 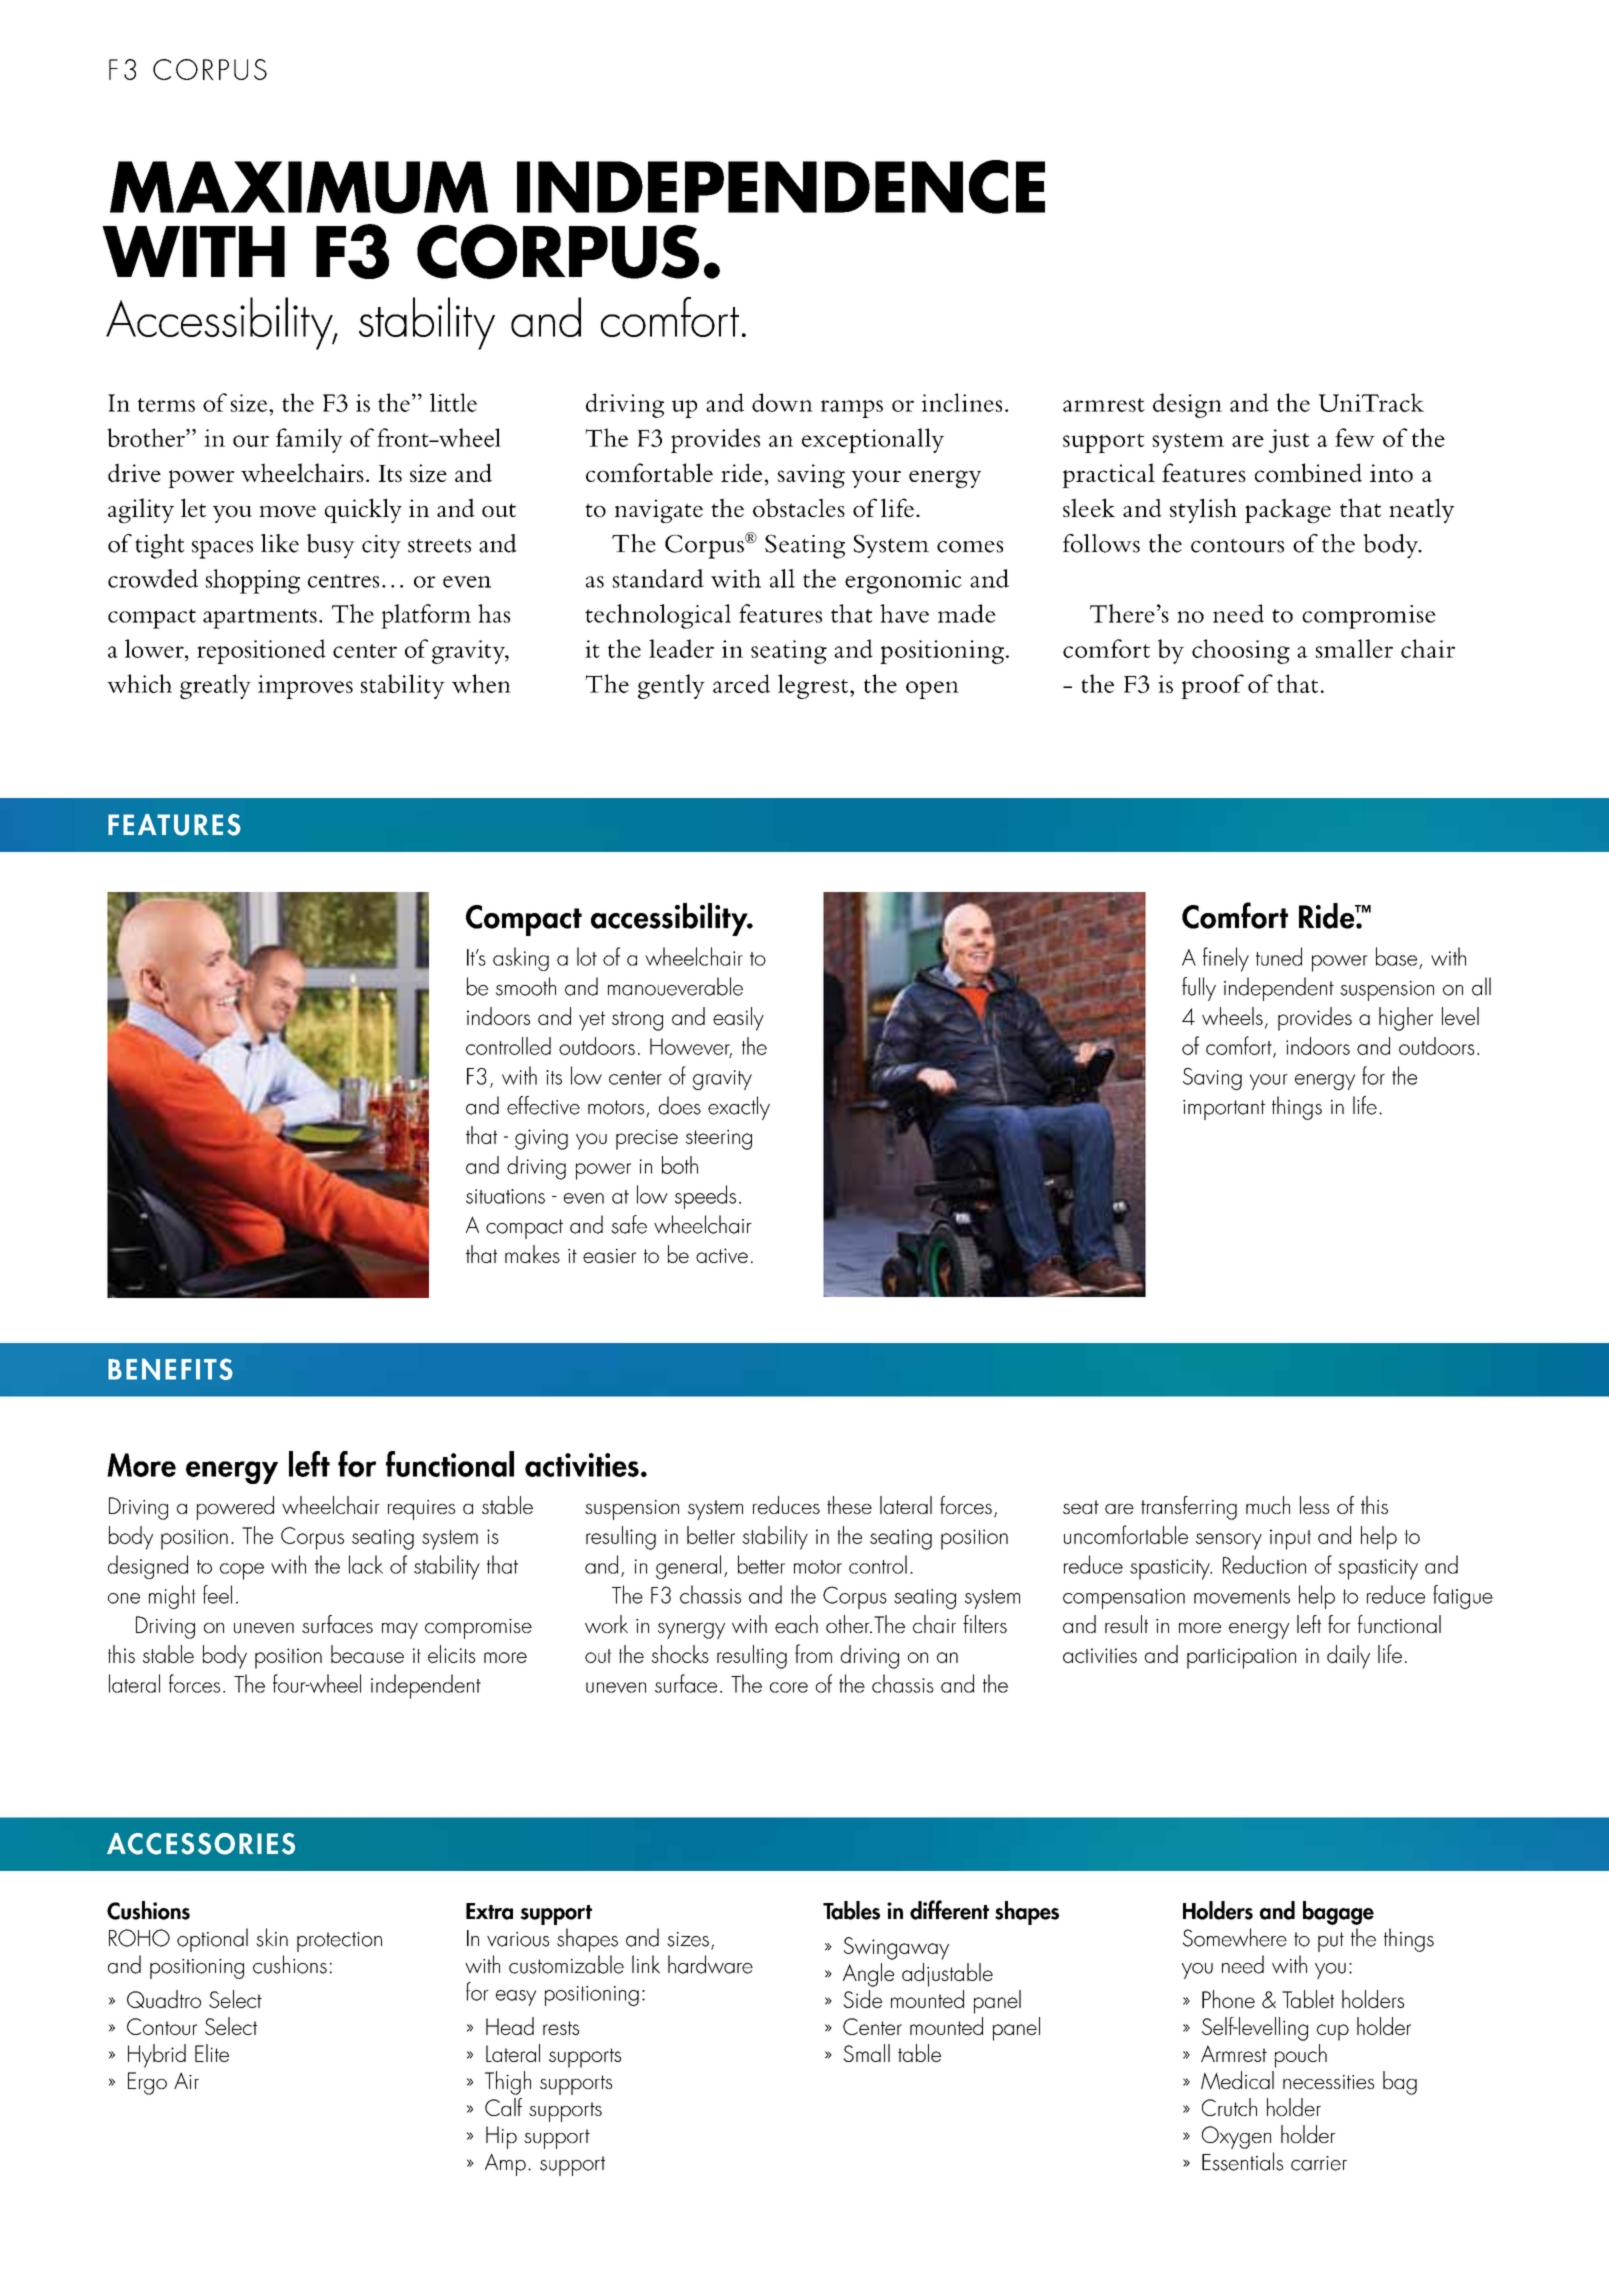 What do you see at coordinates (1279, 956) in the page?
I see `tuned` at bounding box center [1279, 956].
